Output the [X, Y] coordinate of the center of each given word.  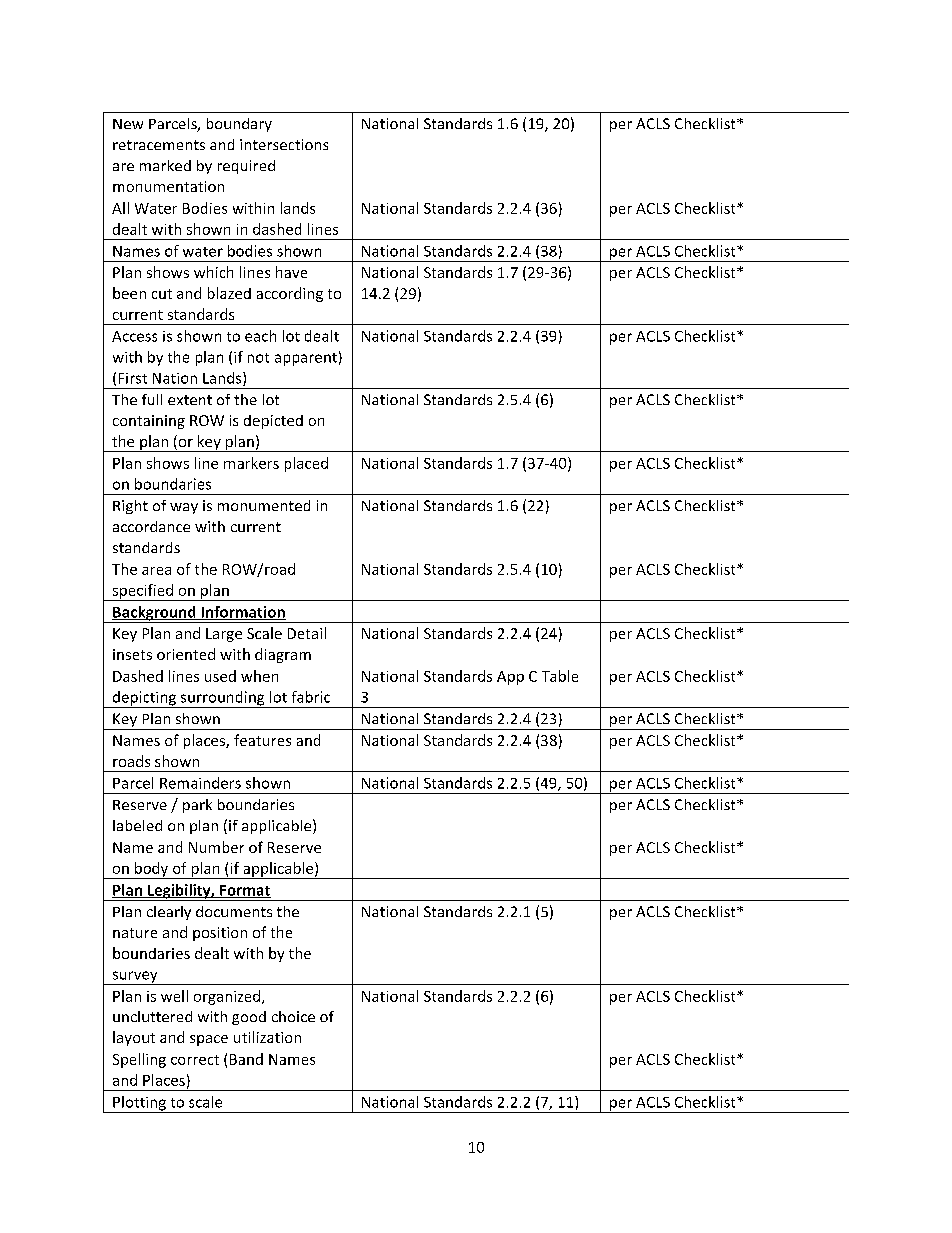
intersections [284, 144]
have [291, 272]
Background [154, 614]
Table [560, 676]
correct [195, 1060]
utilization [267, 1037]
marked [165, 165]
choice [293, 1016]
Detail [307, 633]
